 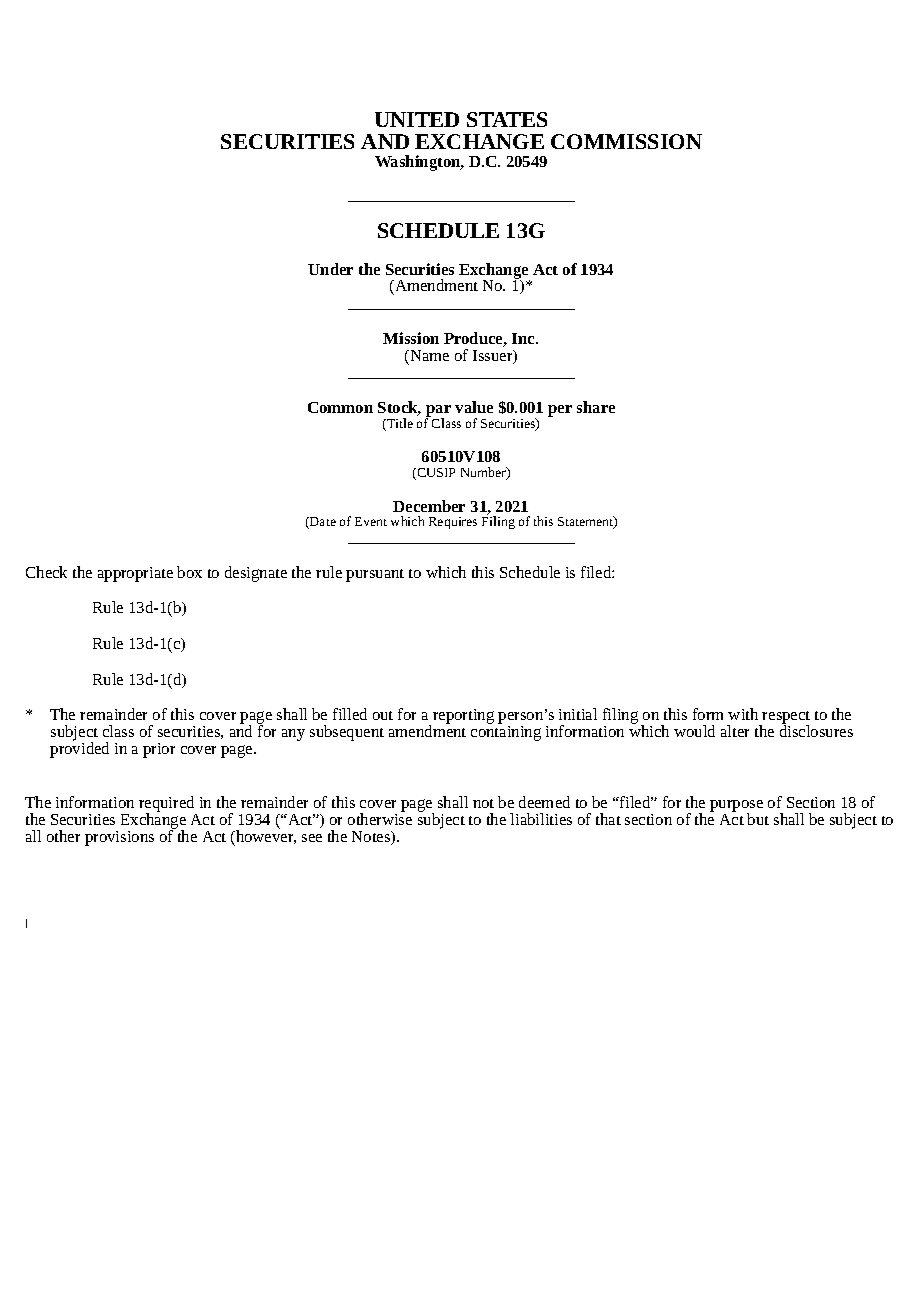 I want to click on pursuant, so click(x=375, y=575).
